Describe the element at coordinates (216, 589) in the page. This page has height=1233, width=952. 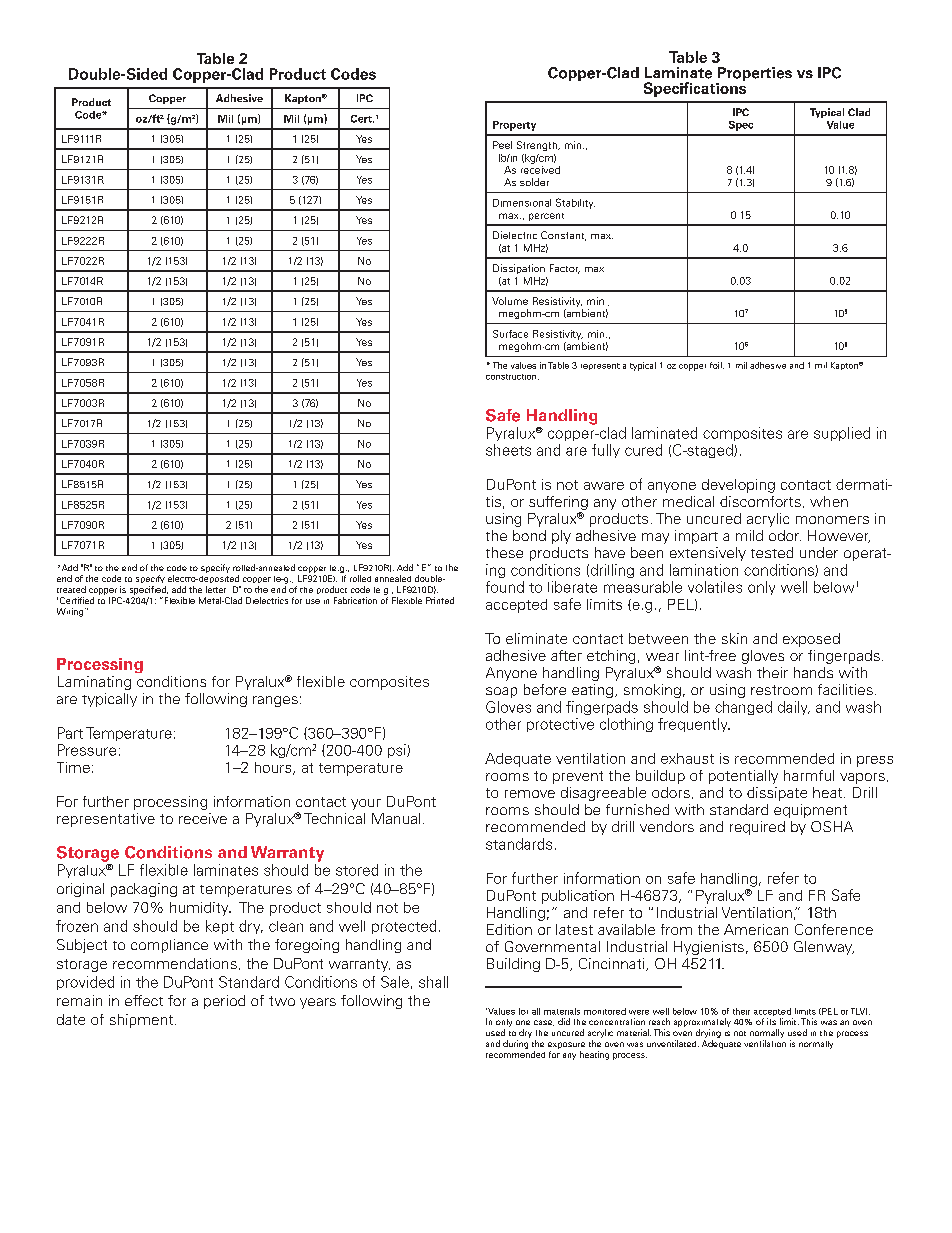
I see `letter` at that location.
